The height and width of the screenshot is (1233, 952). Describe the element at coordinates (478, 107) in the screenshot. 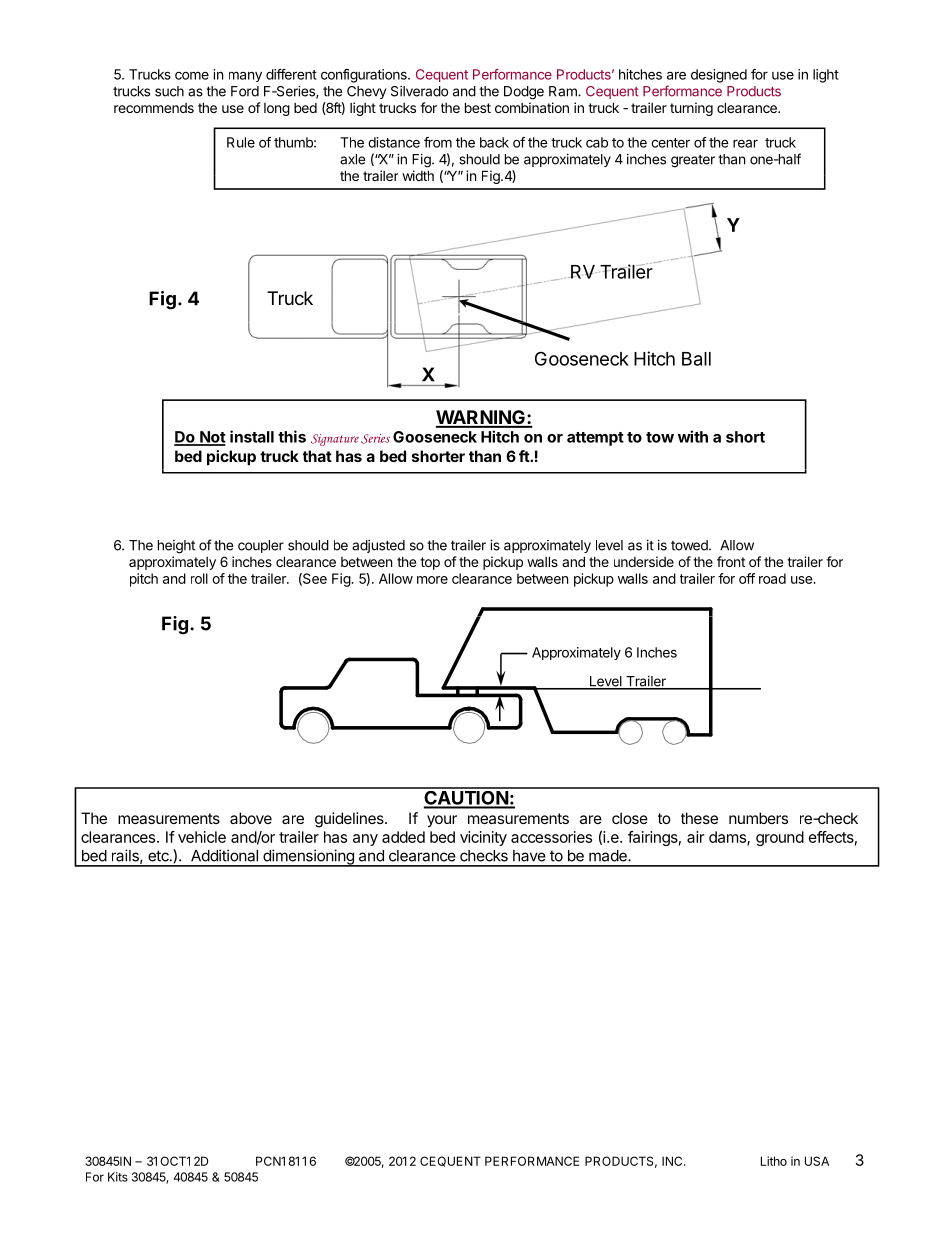

I see `best` at that location.
